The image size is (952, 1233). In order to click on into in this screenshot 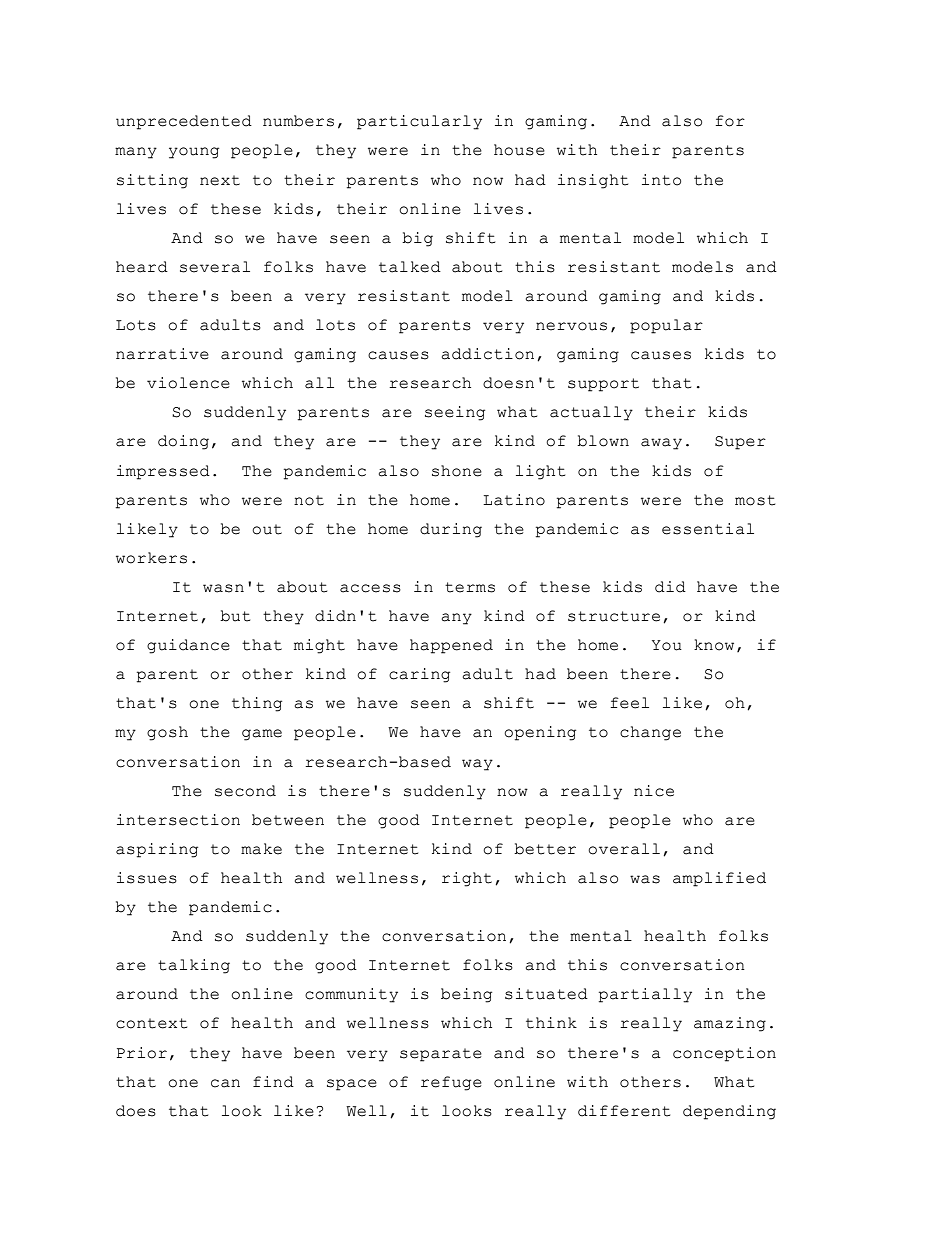, I will do `click(661, 180)`.
